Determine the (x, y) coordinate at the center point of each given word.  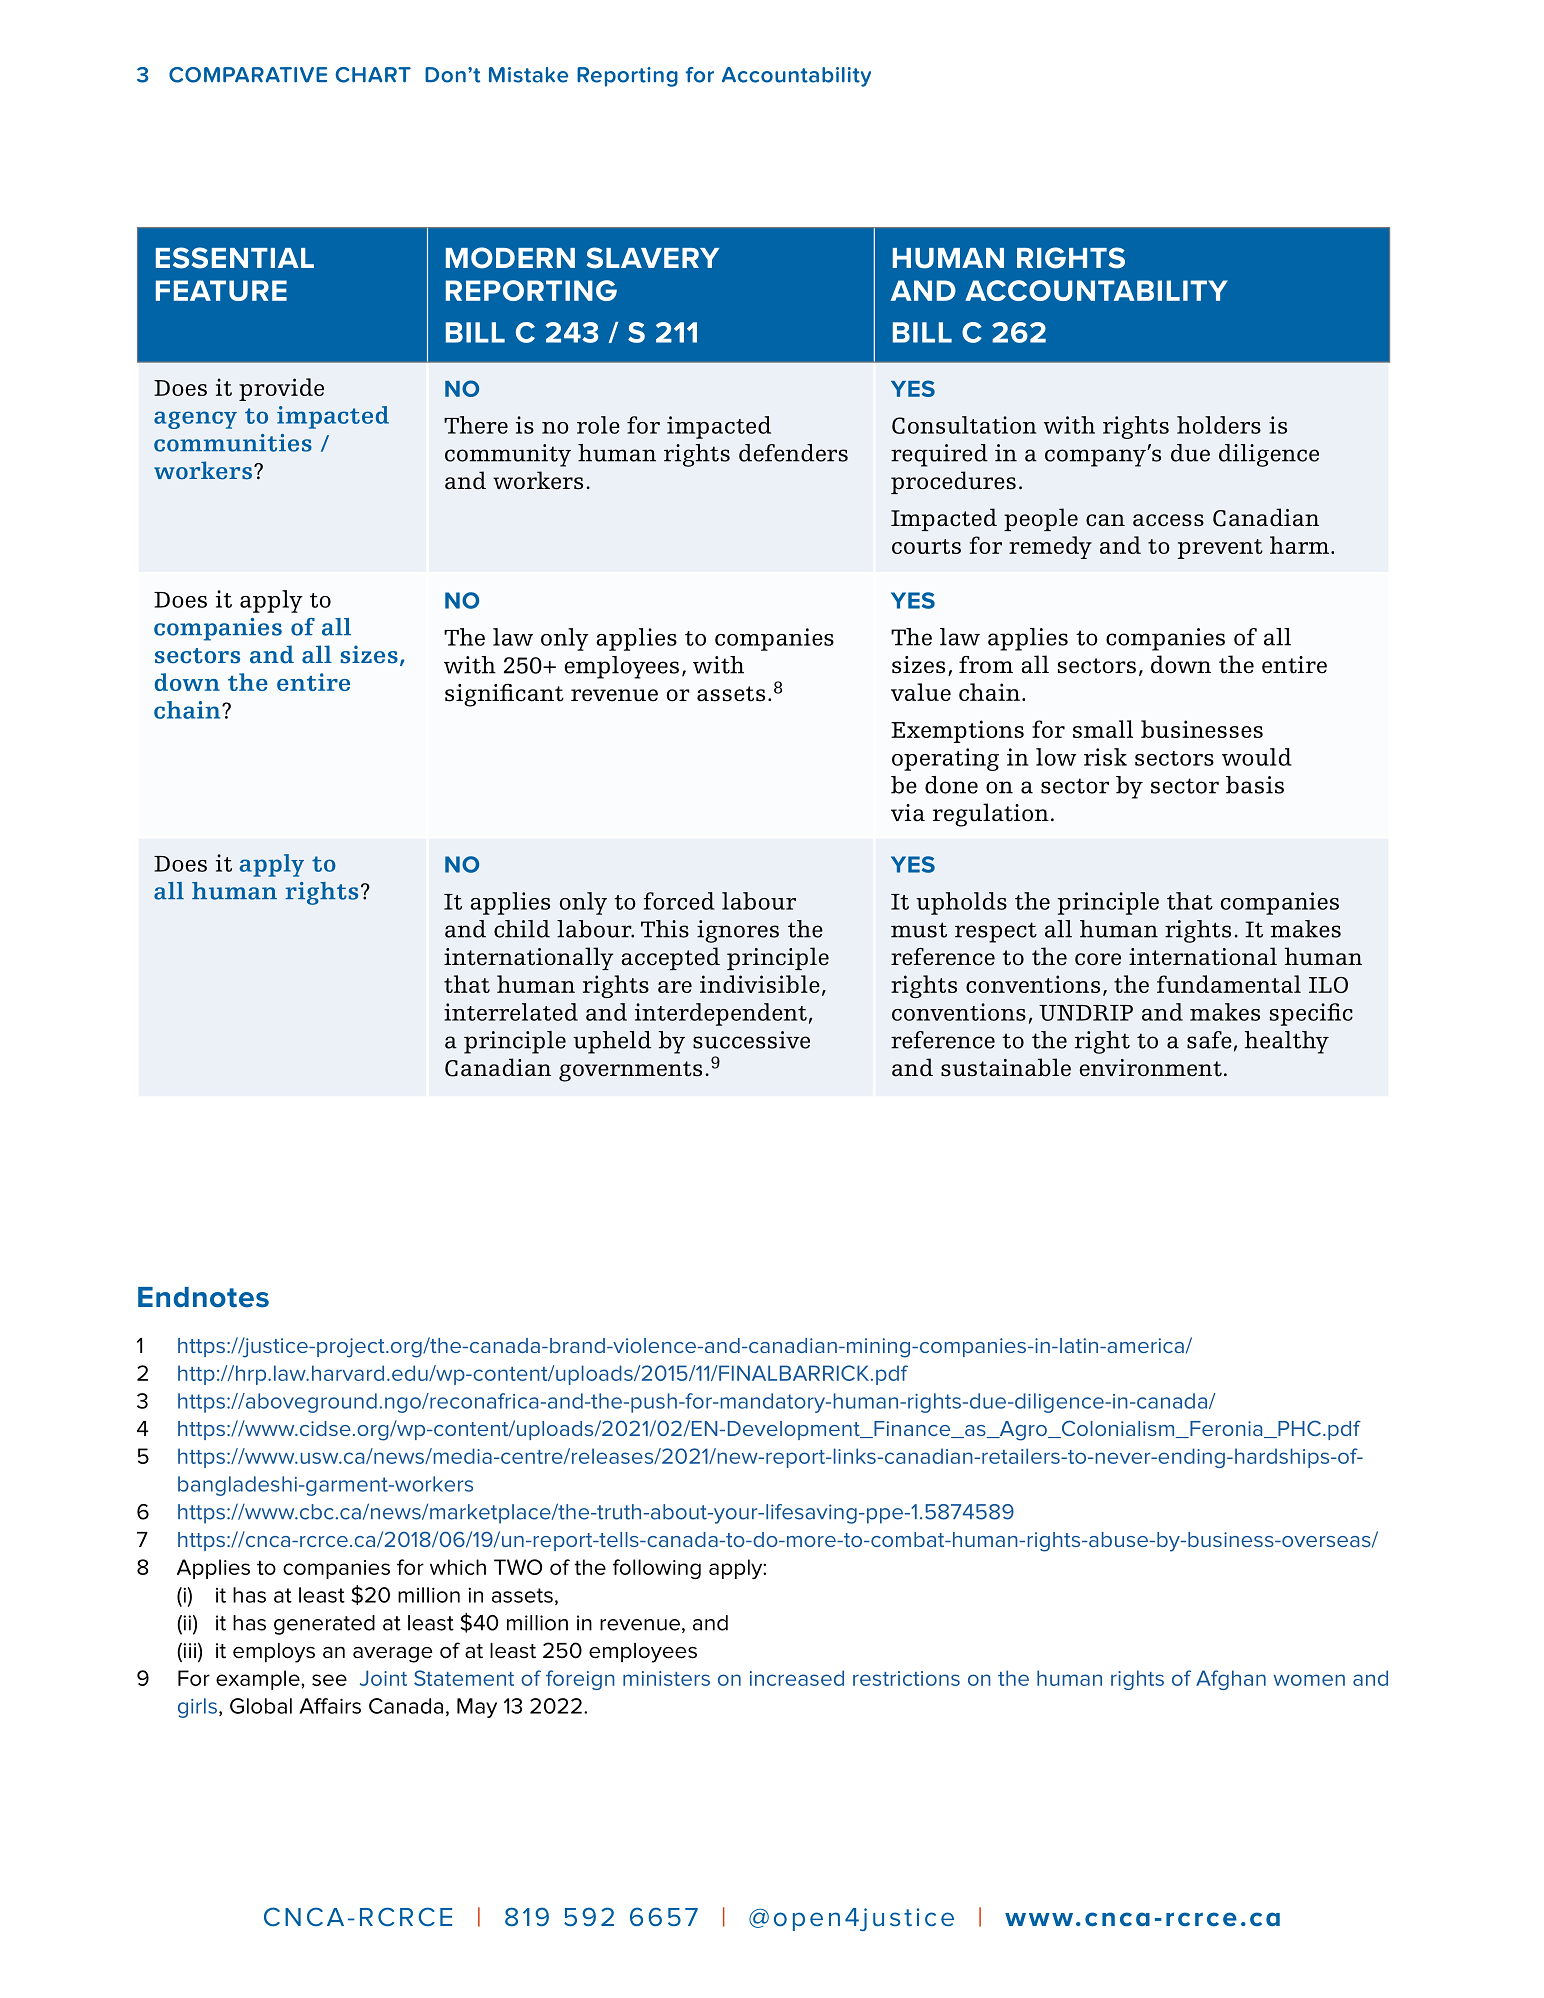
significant (504, 695)
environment (1151, 1068)
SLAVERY (653, 258)
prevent (1220, 549)
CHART (373, 75)
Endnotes (203, 1297)
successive (751, 1040)
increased (797, 1678)
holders (1219, 425)
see (329, 1680)
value (921, 692)
